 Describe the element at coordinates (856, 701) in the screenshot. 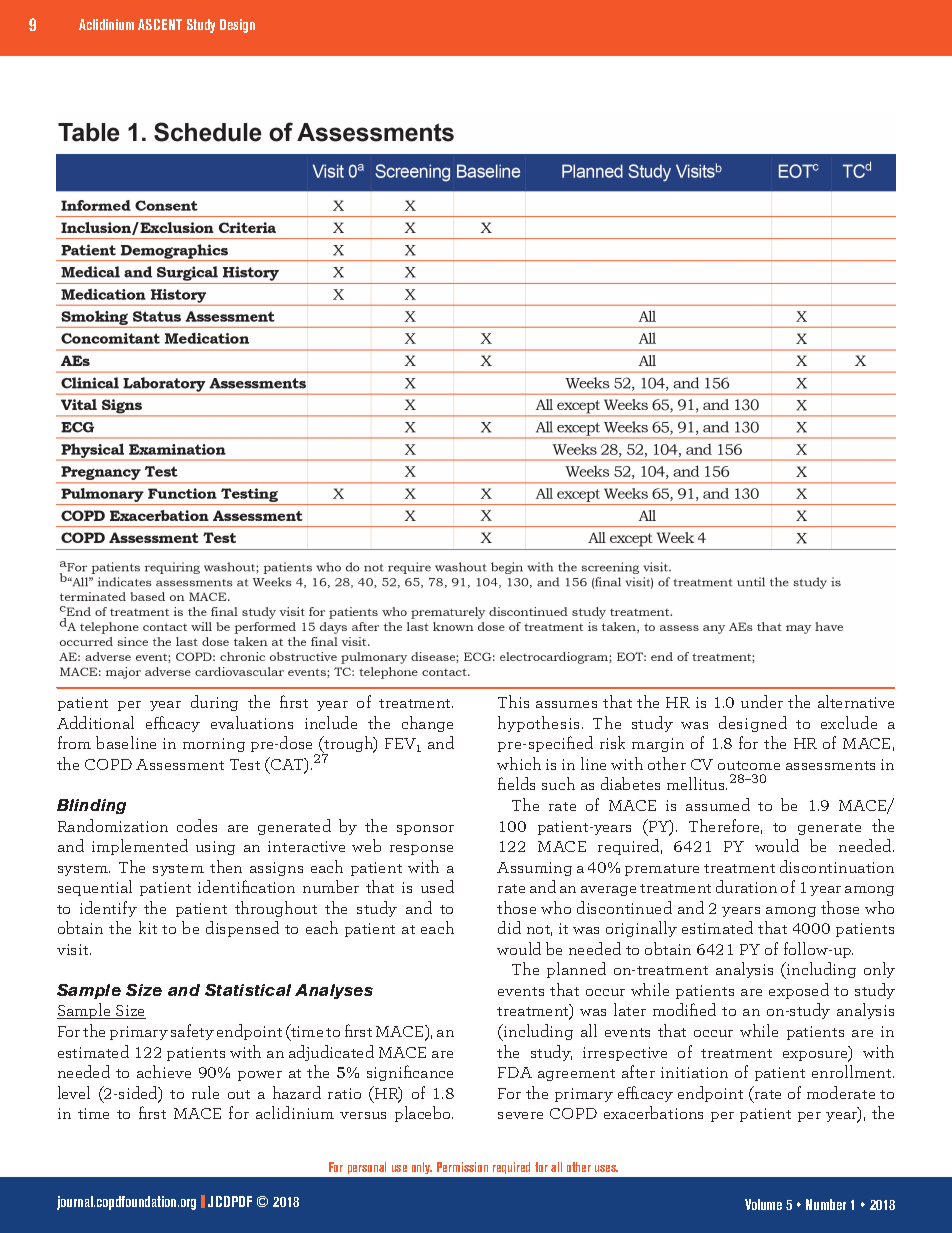

I see `alternative` at that location.
